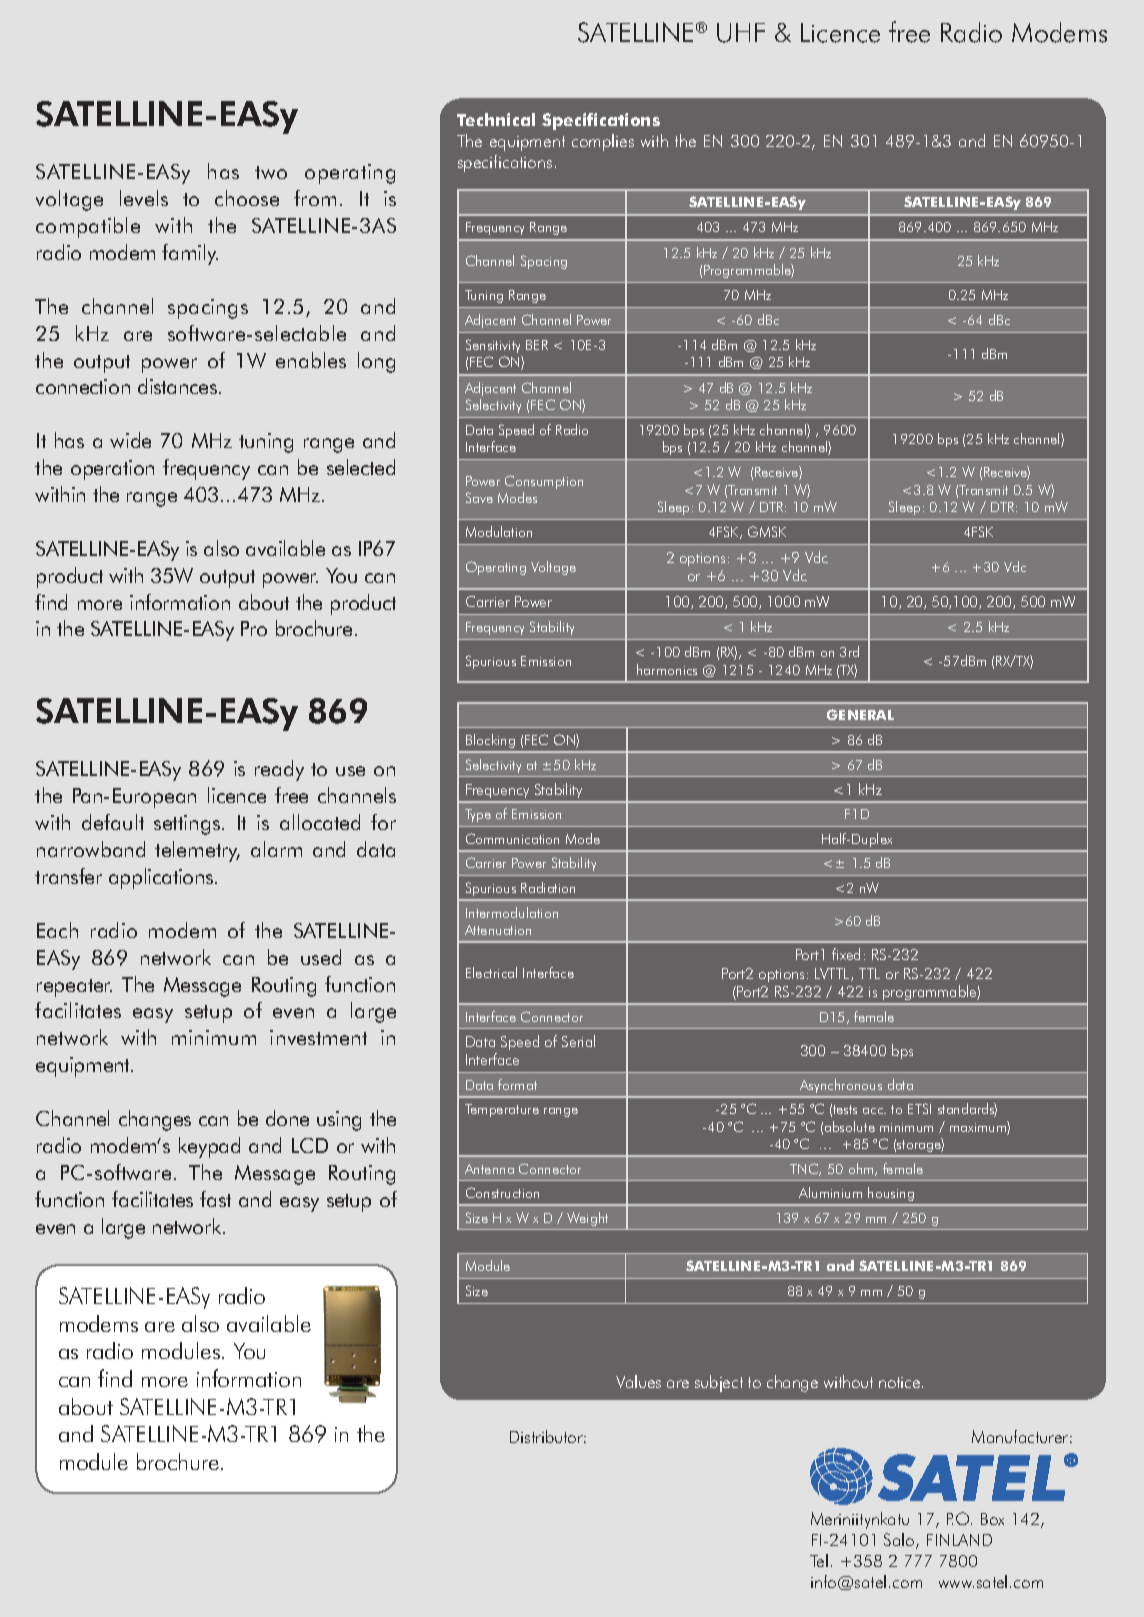 This screenshot has height=1617, width=1144. I want to click on settings, so click(188, 825).
